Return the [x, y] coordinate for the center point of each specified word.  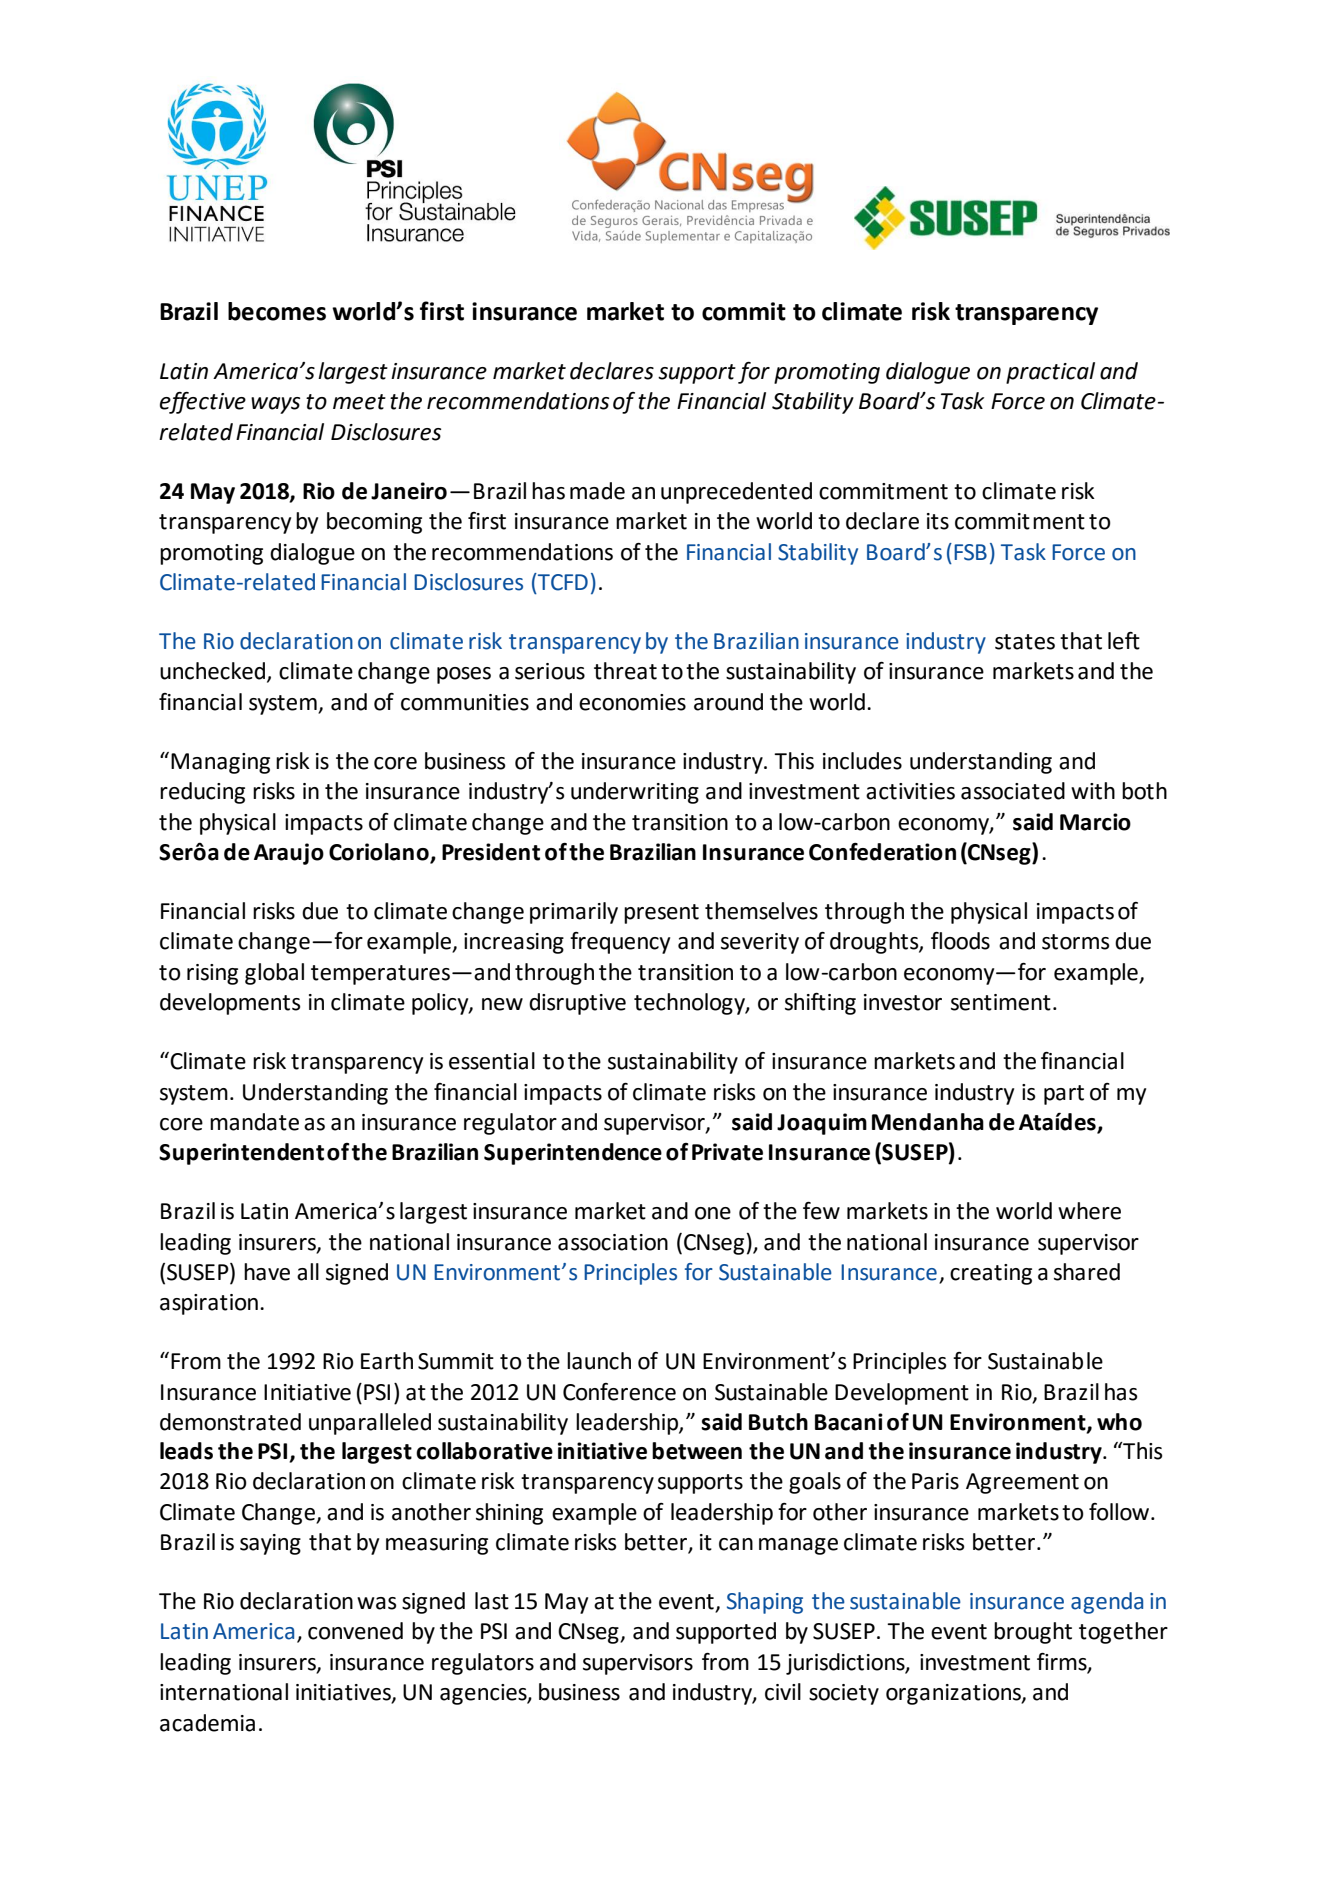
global [274, 974]
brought [1033, 1633]
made [597, 491]
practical [1050, 373]
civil [783, 1692]
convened [355, 1631]
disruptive [577, 1004]
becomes [277, 311]
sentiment [1001, 1002]
